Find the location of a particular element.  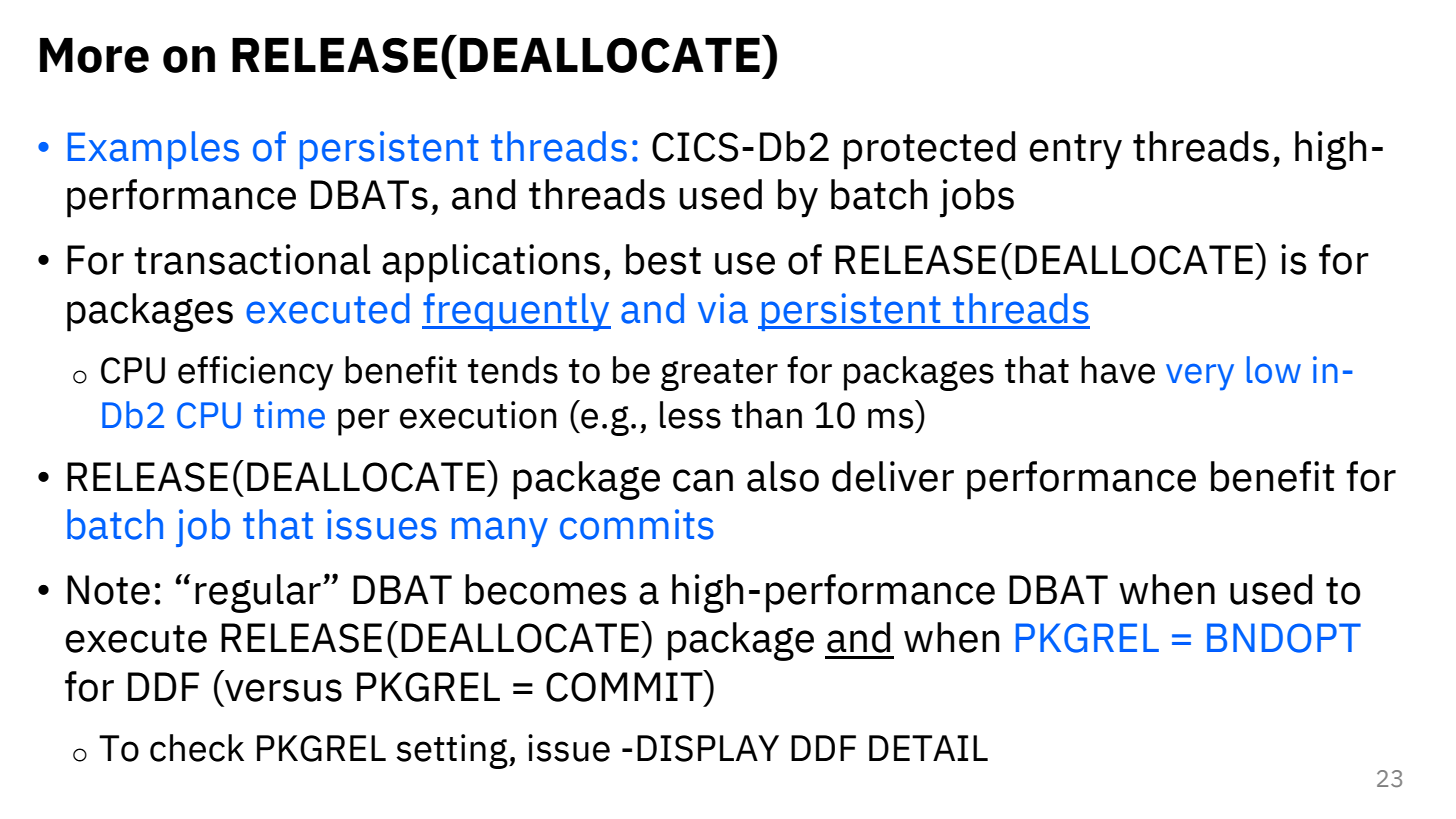

time is located at coordinates (289, 415).
